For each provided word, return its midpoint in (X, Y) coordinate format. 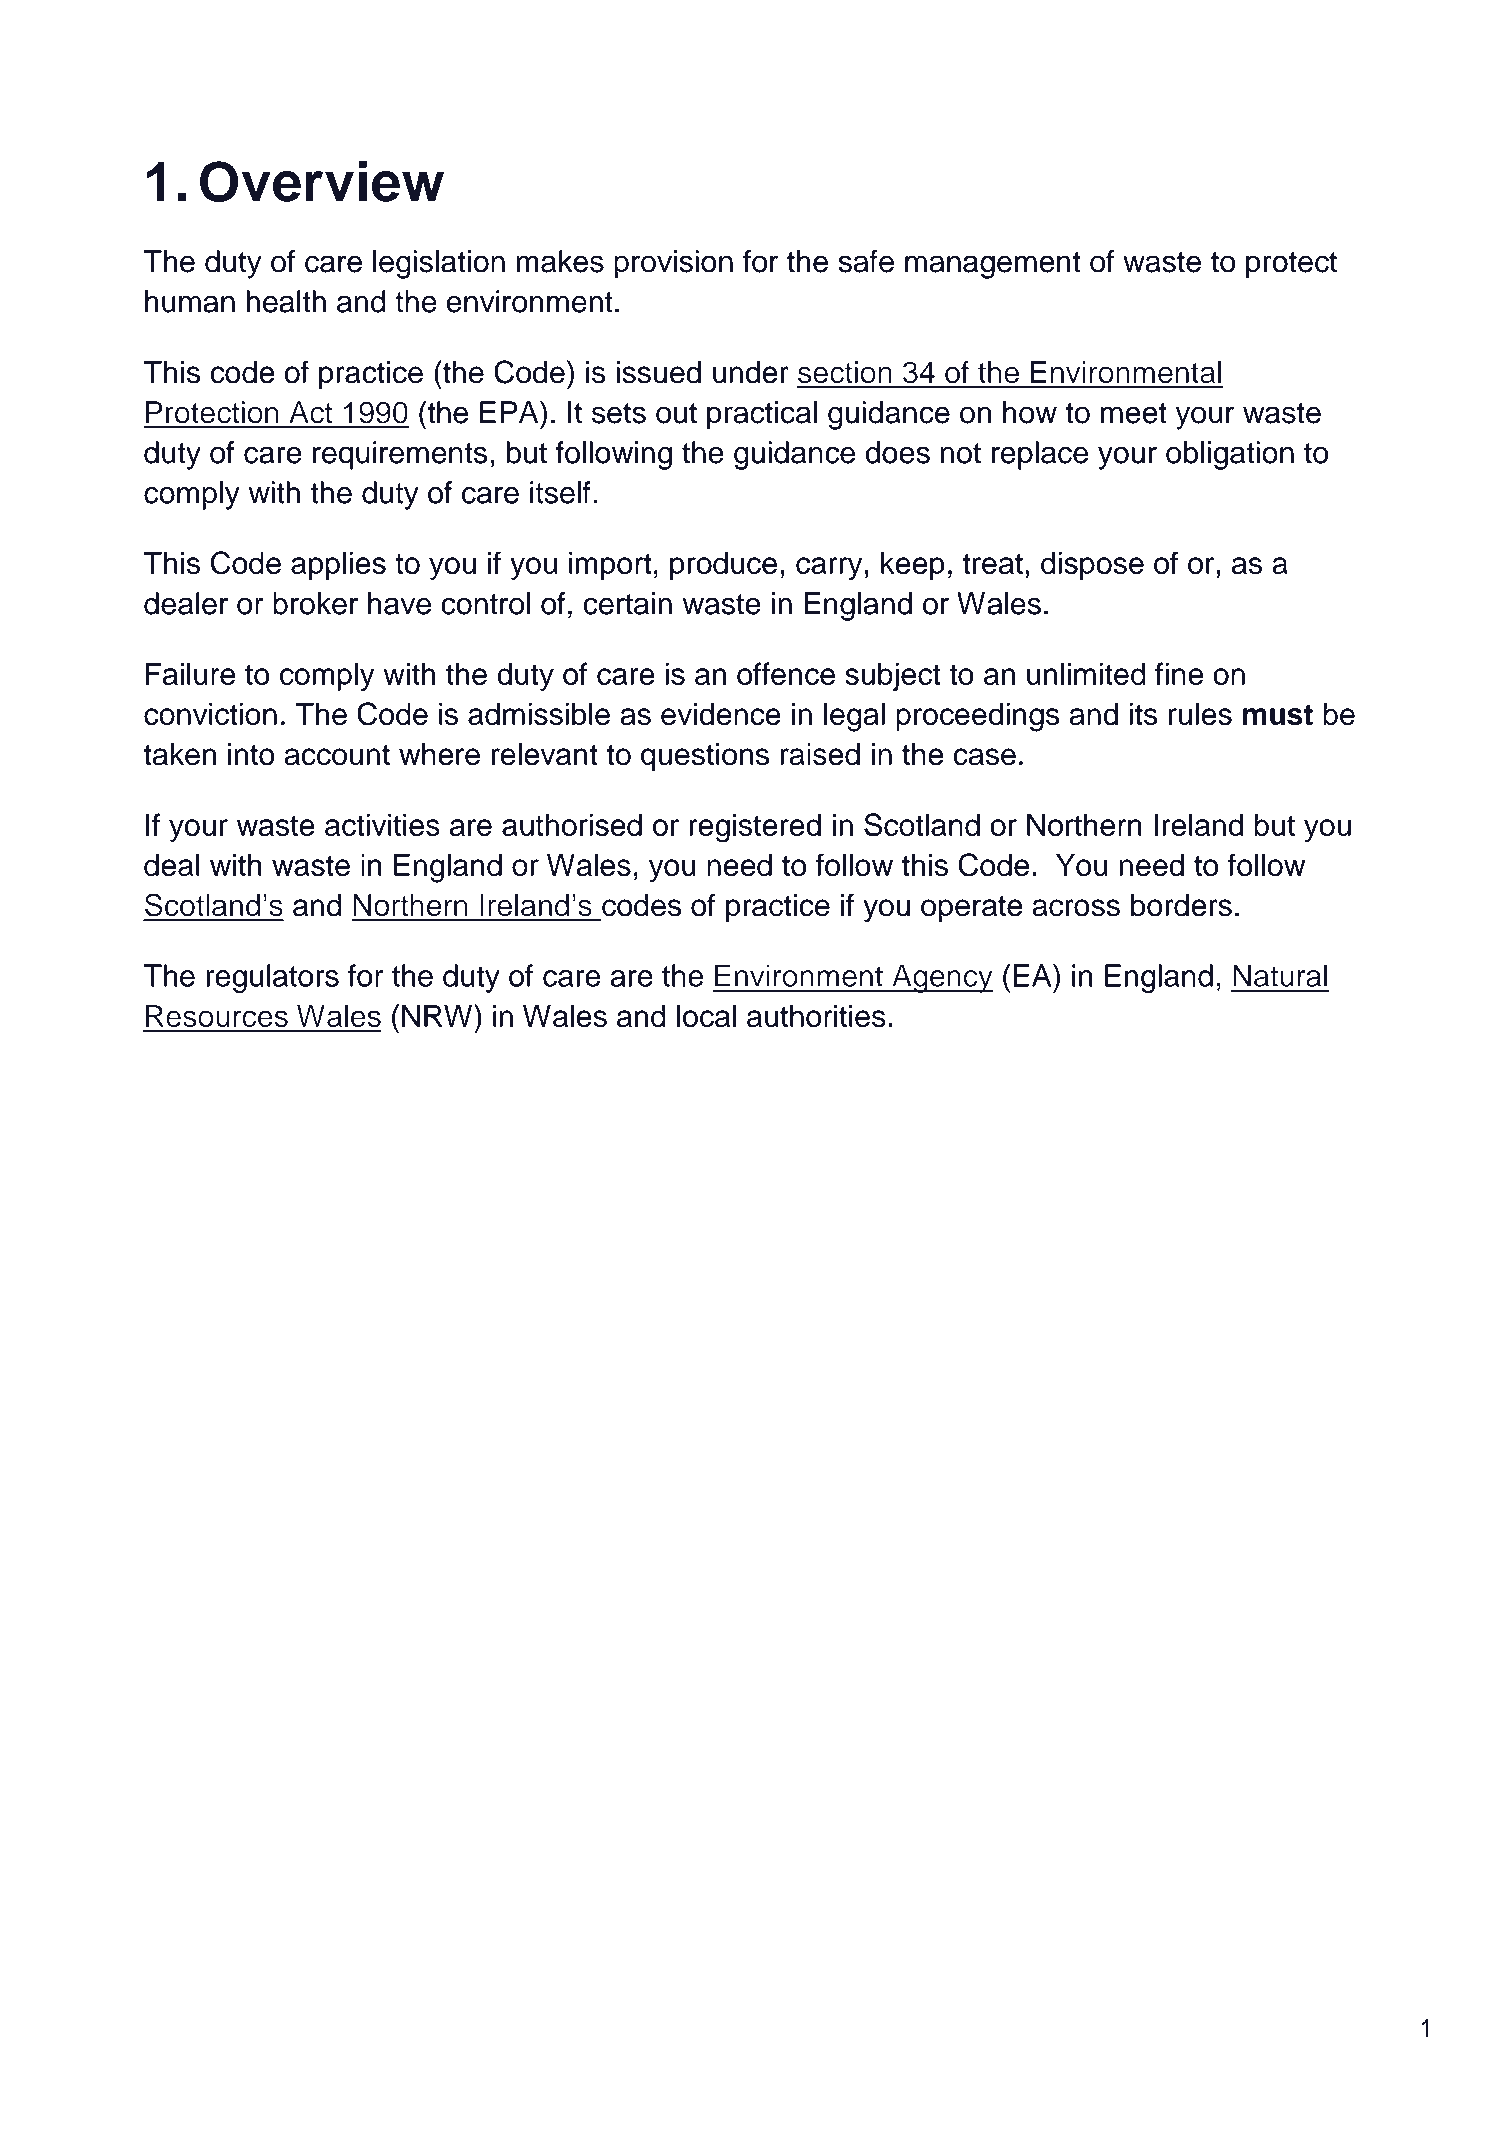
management (992, 265)
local (706, 1016)
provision (673, 264)
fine (1179, 673)
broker (315, 603)
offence (786, 673)
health (286, 301)
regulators (272, 978)
